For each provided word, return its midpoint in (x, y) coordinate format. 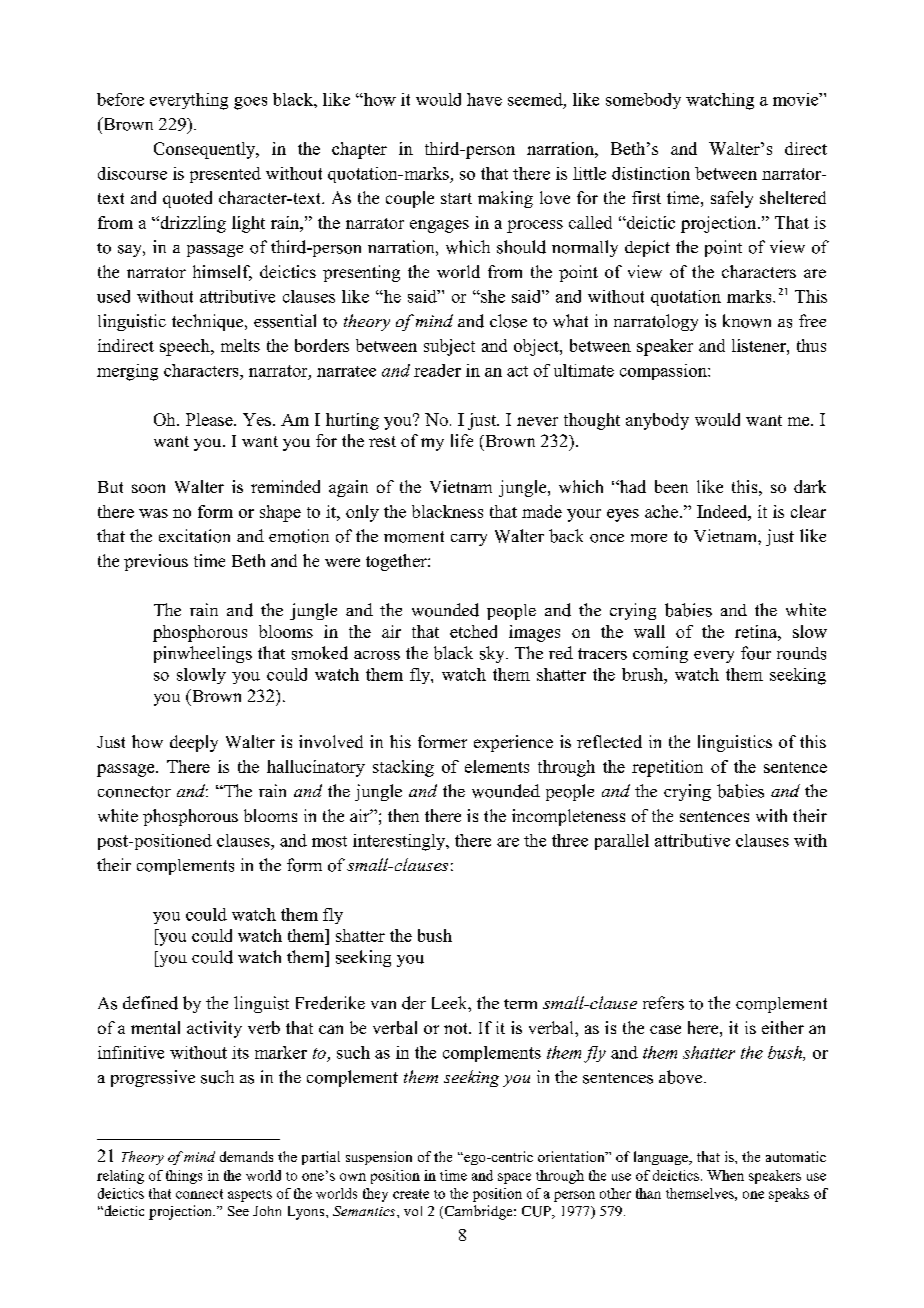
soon (148, 488)
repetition (667, 768)
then (403, 815)
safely (732, 199)
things (184, 1177)
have (484, 99)
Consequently (206, 150)
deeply (194, 743)
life (462, 440)
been (671, 486)
